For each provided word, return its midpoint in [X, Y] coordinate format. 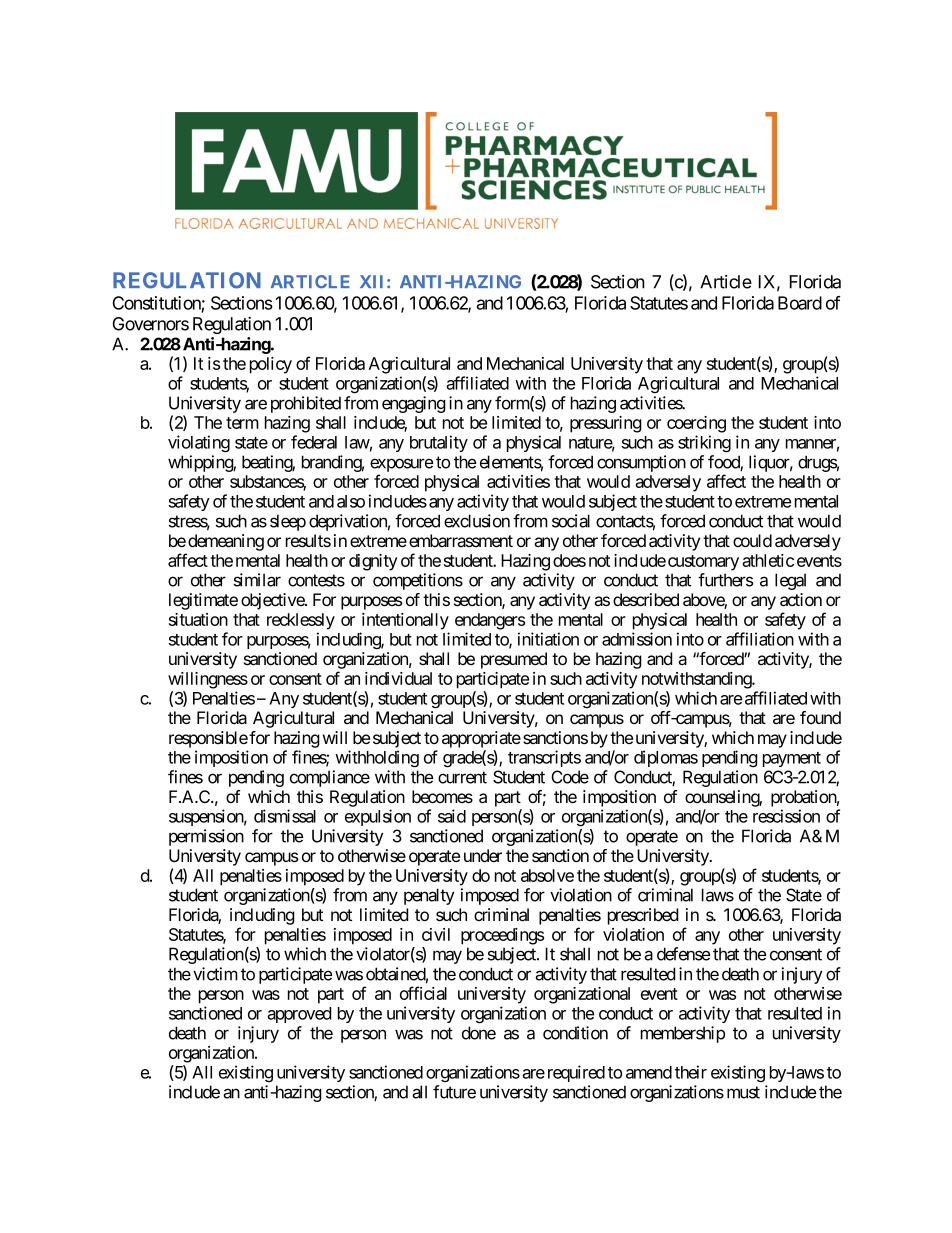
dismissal [285, 816]
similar [257, 580]
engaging [414, 404]
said [452, 816]
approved [299, 1015]
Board [800, 303]
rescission [786, 816]
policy [271, 365]
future [454, 1092]
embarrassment [461, 540]
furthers [725, 580]
